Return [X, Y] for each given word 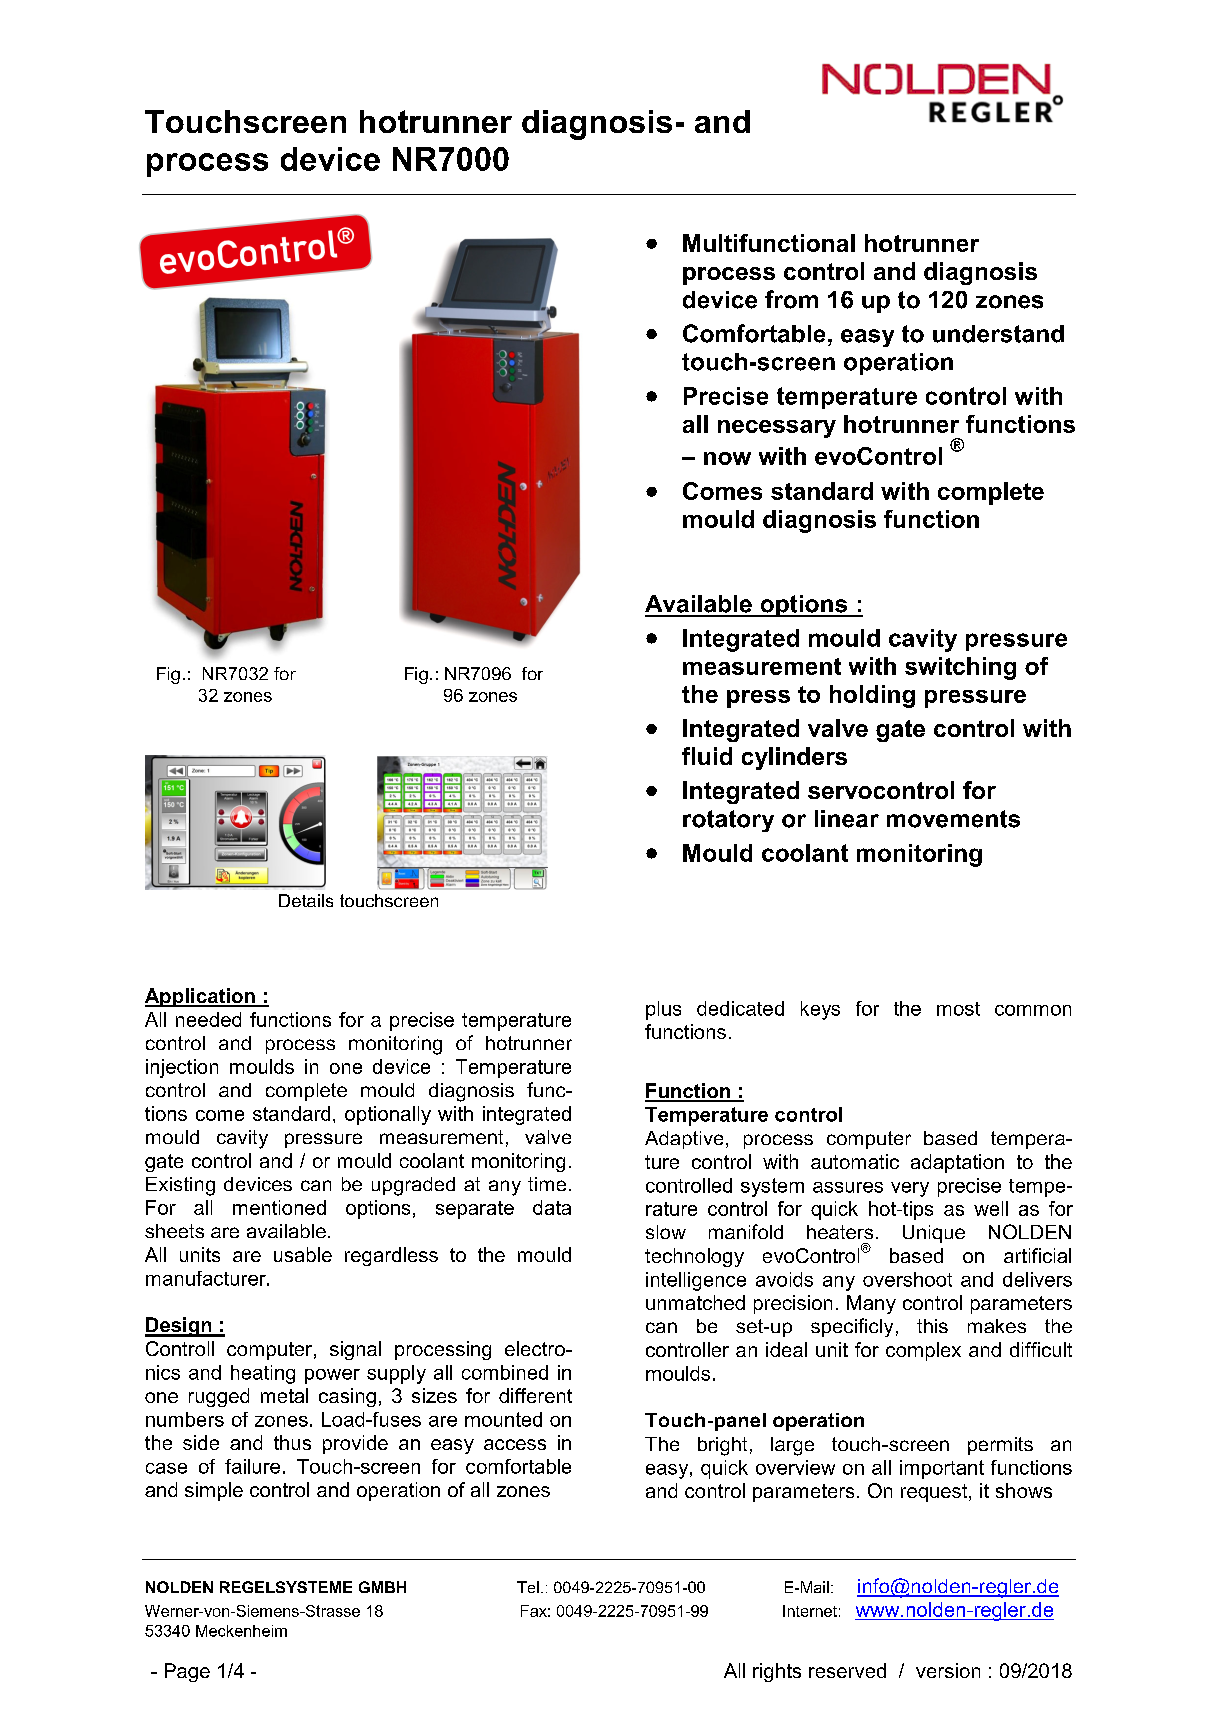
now [727, 458]
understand [998, 334]
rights [777, 1672]
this [932, 1326]
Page [187, 1672]
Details [306, 900]
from [791, 299]
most [958, 1009]
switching [960, 668]
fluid [707, 756]
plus [663, 1010]
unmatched [695, 1302]
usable [303, 1254]
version [948, 1670]
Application [201, 997]
